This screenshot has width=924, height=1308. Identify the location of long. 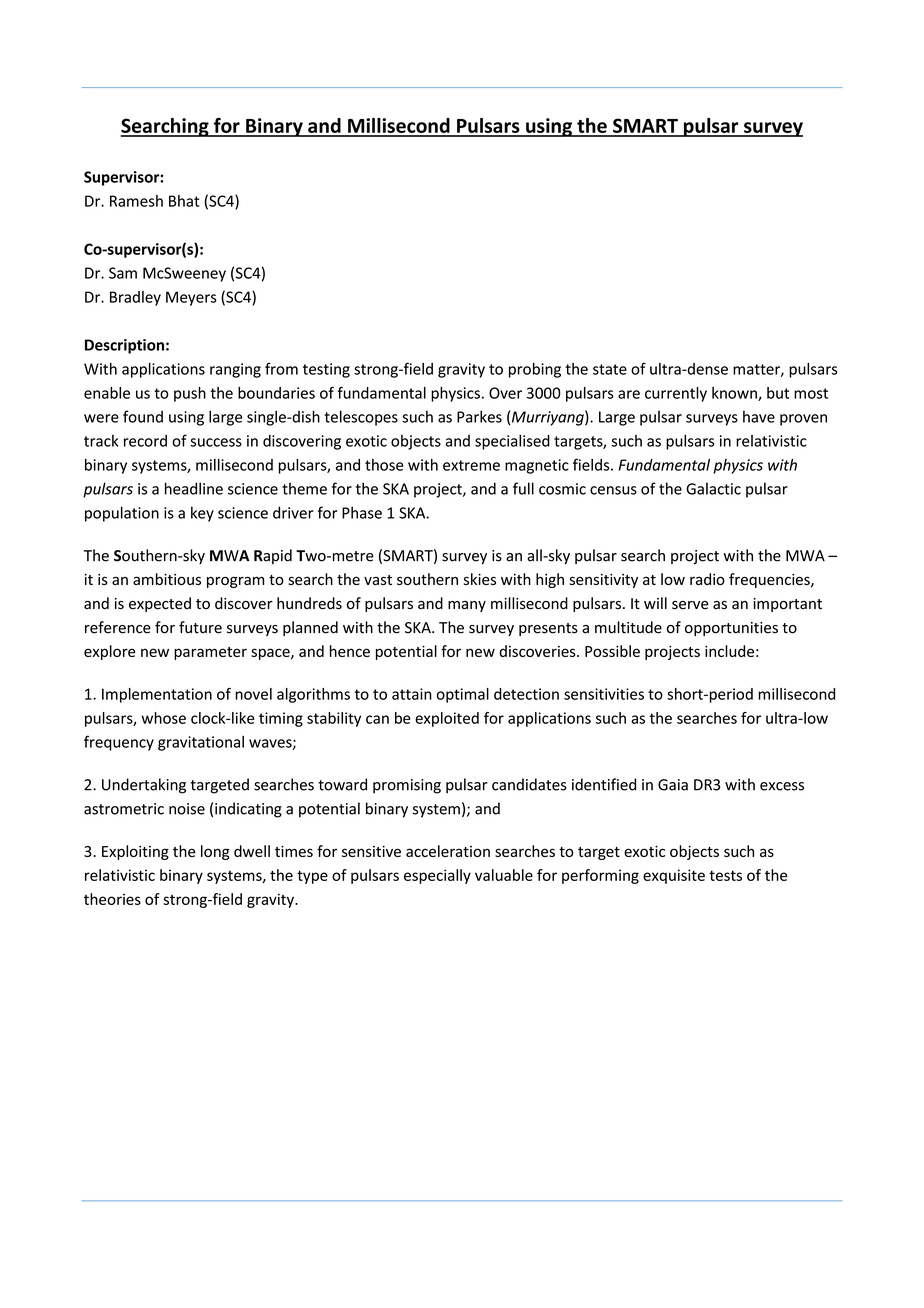
(215, 852).
